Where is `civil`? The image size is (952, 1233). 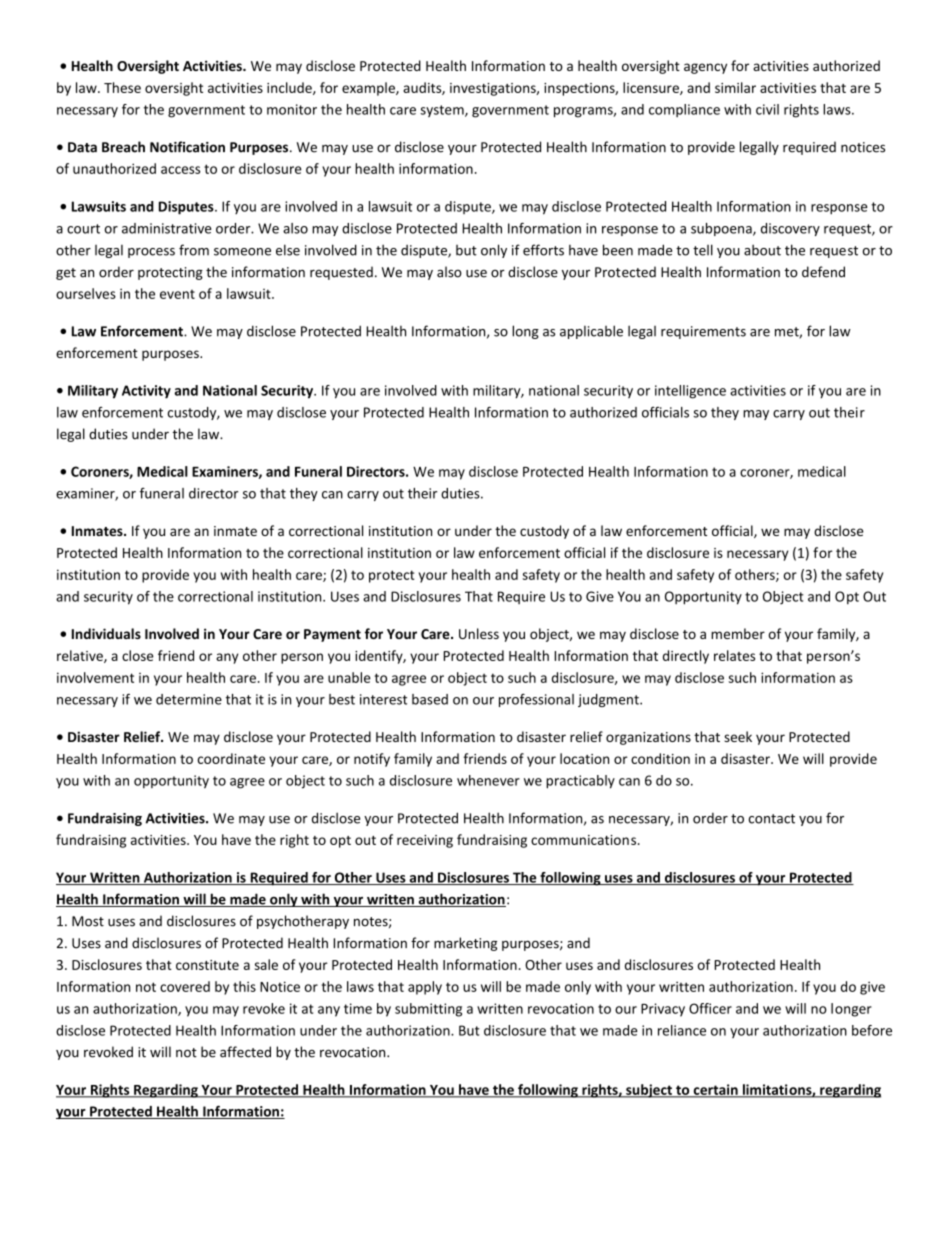 civil is located at coordinates (767, 109).
